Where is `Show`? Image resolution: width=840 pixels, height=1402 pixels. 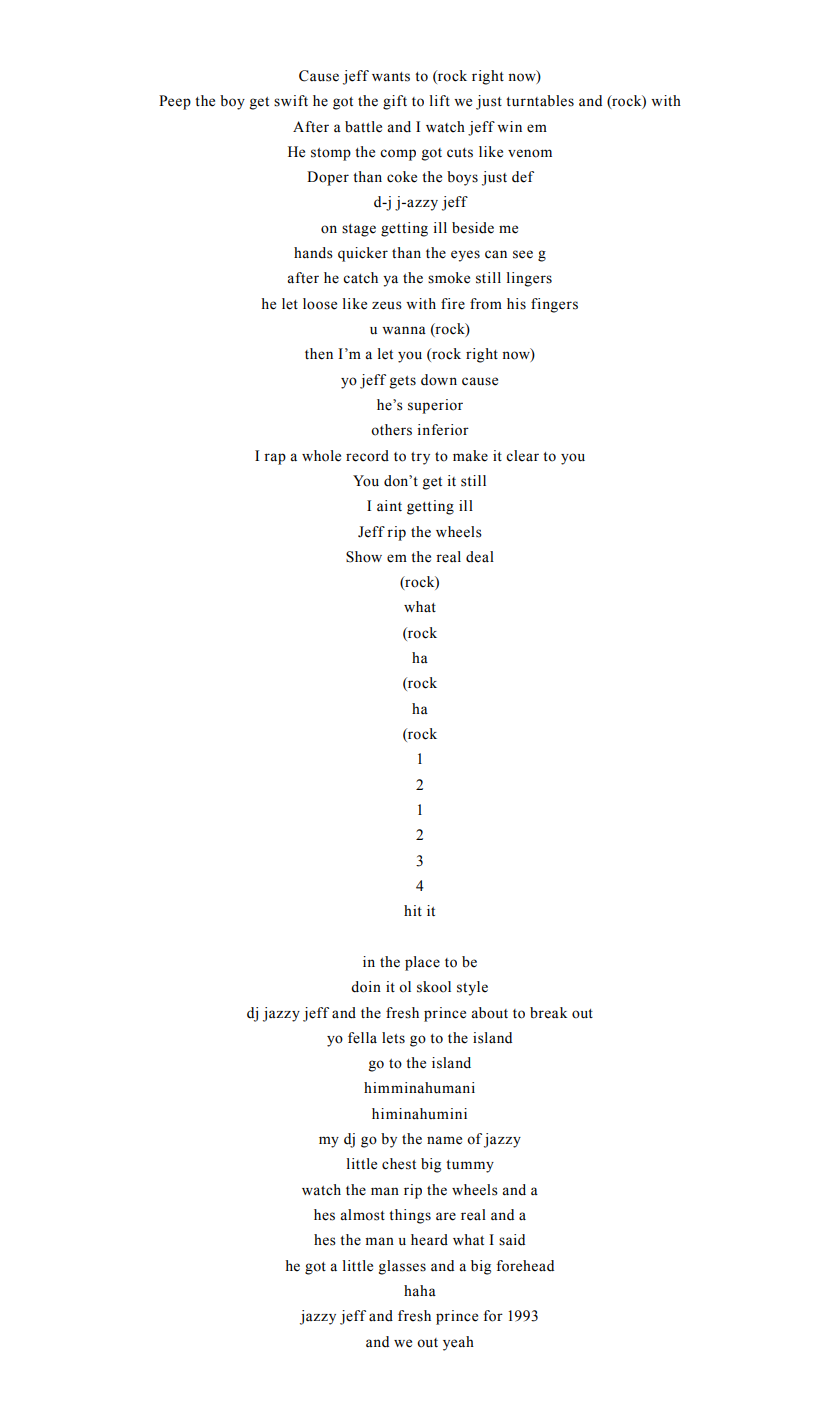 Show is located at coordinates (364, 557).
